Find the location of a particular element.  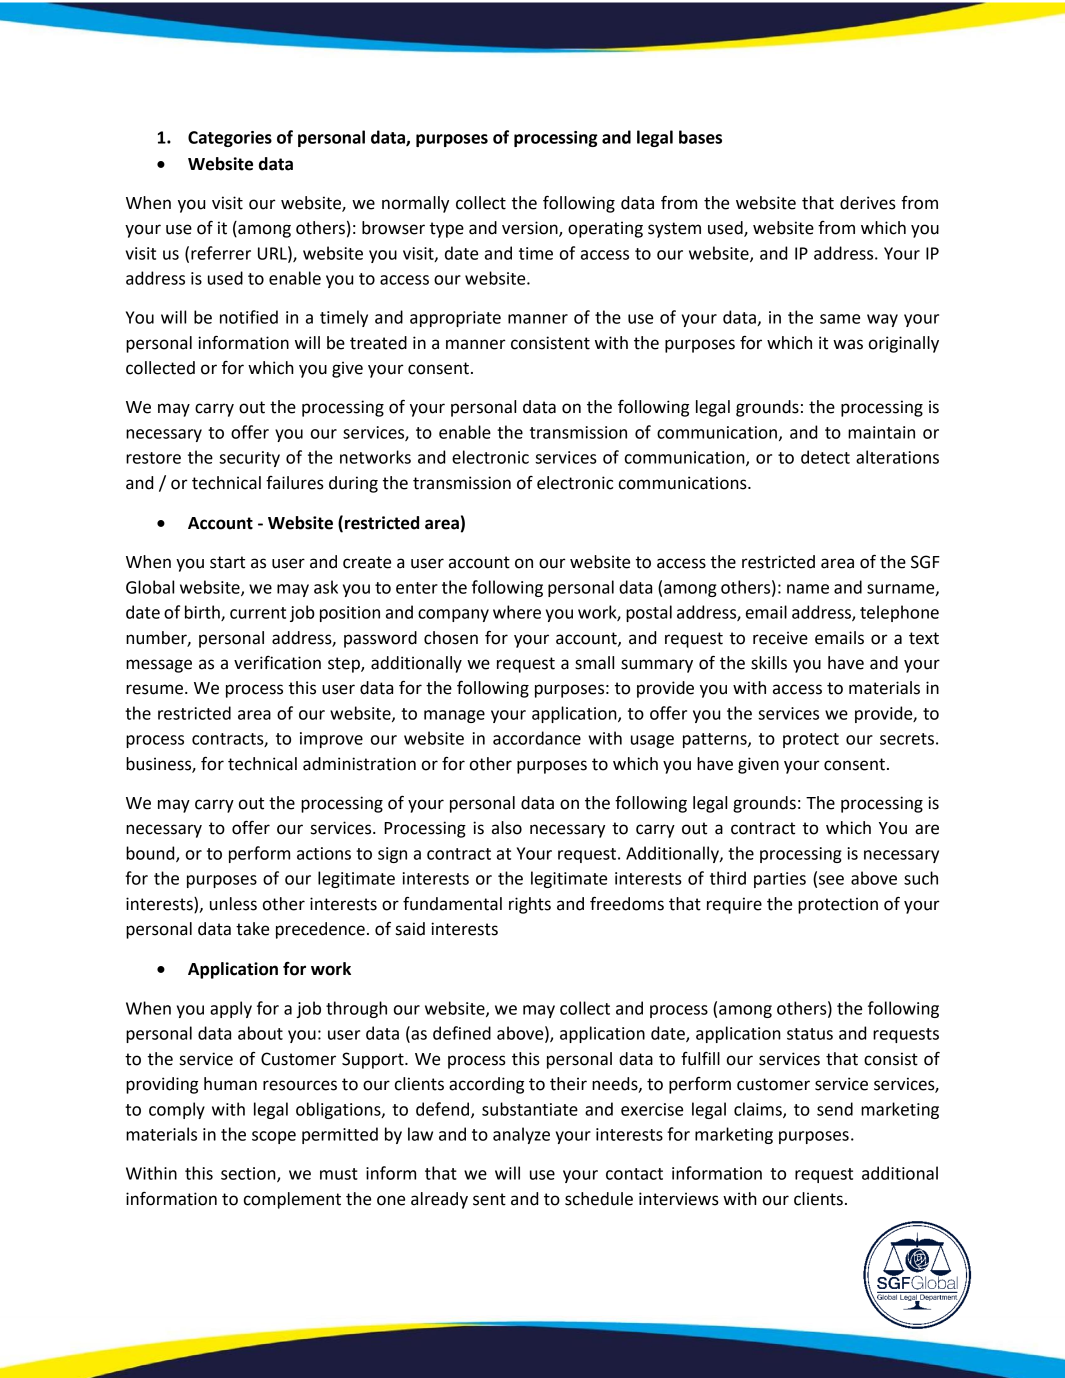

derives is located at coordinates (868, 203).
